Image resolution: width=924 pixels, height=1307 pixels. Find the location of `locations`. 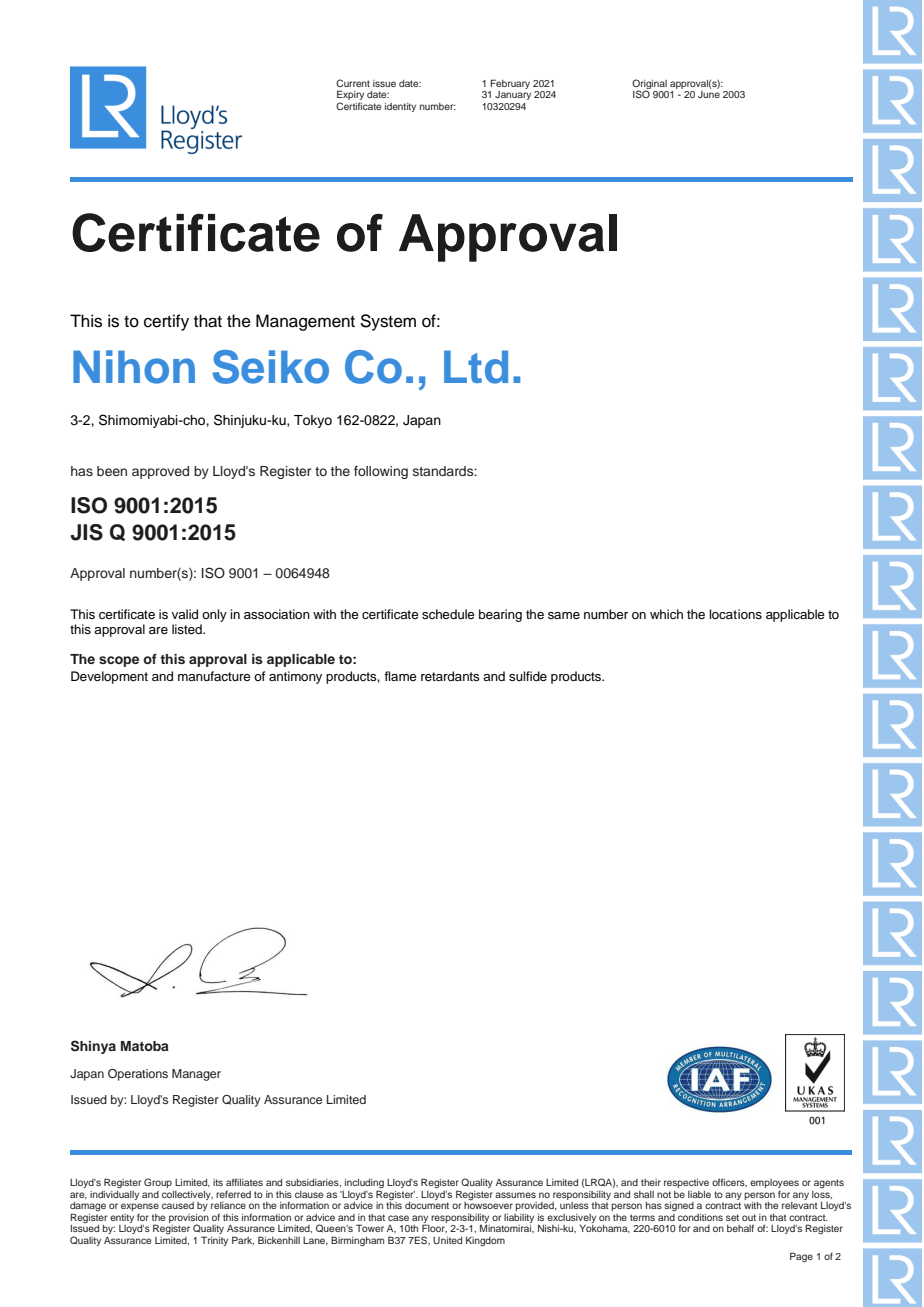

locations is located at coordinates (735, 614).
